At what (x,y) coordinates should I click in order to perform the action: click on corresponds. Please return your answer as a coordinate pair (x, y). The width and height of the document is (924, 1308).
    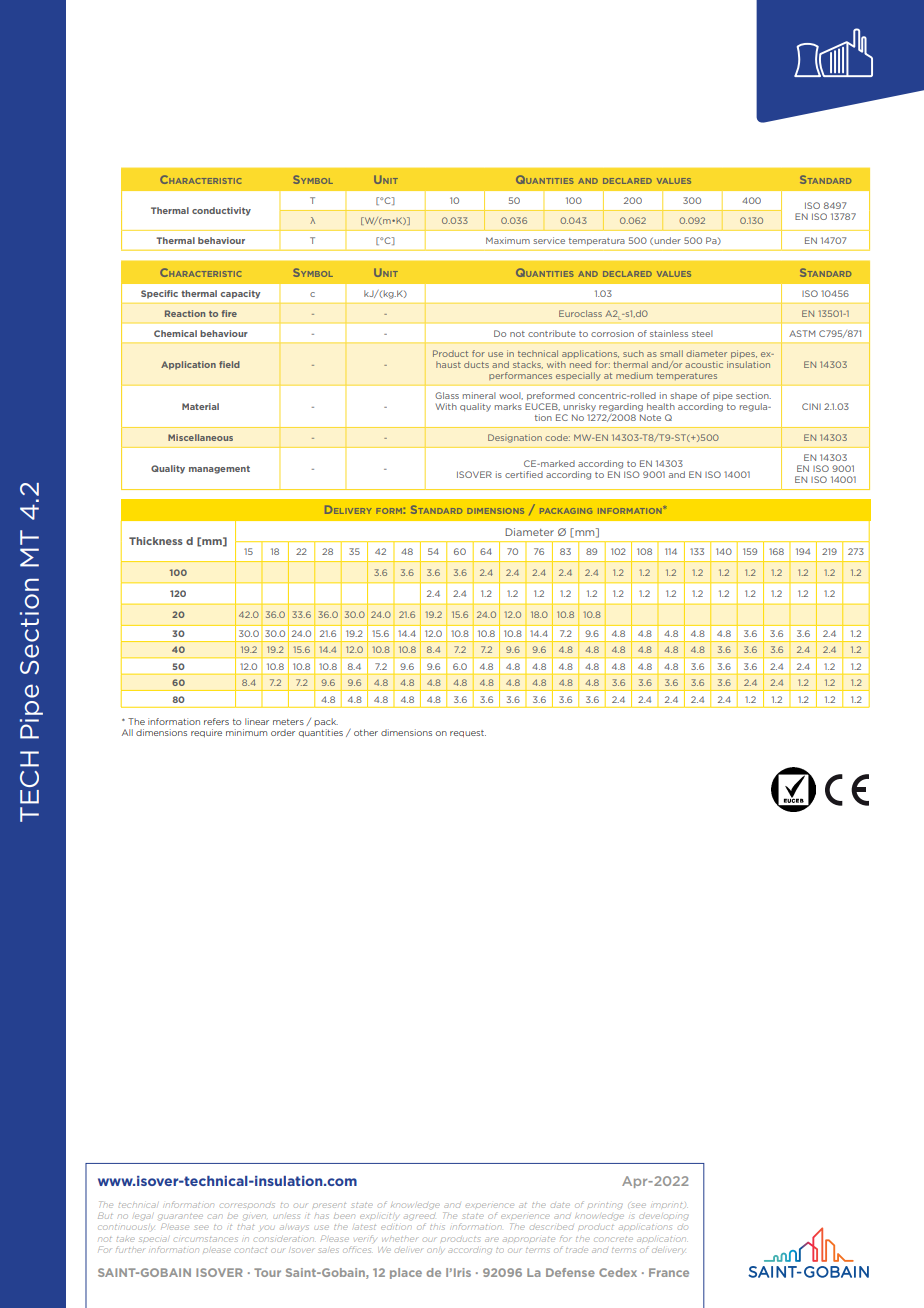
    Looking at the image, I should click on (247, 1205).
